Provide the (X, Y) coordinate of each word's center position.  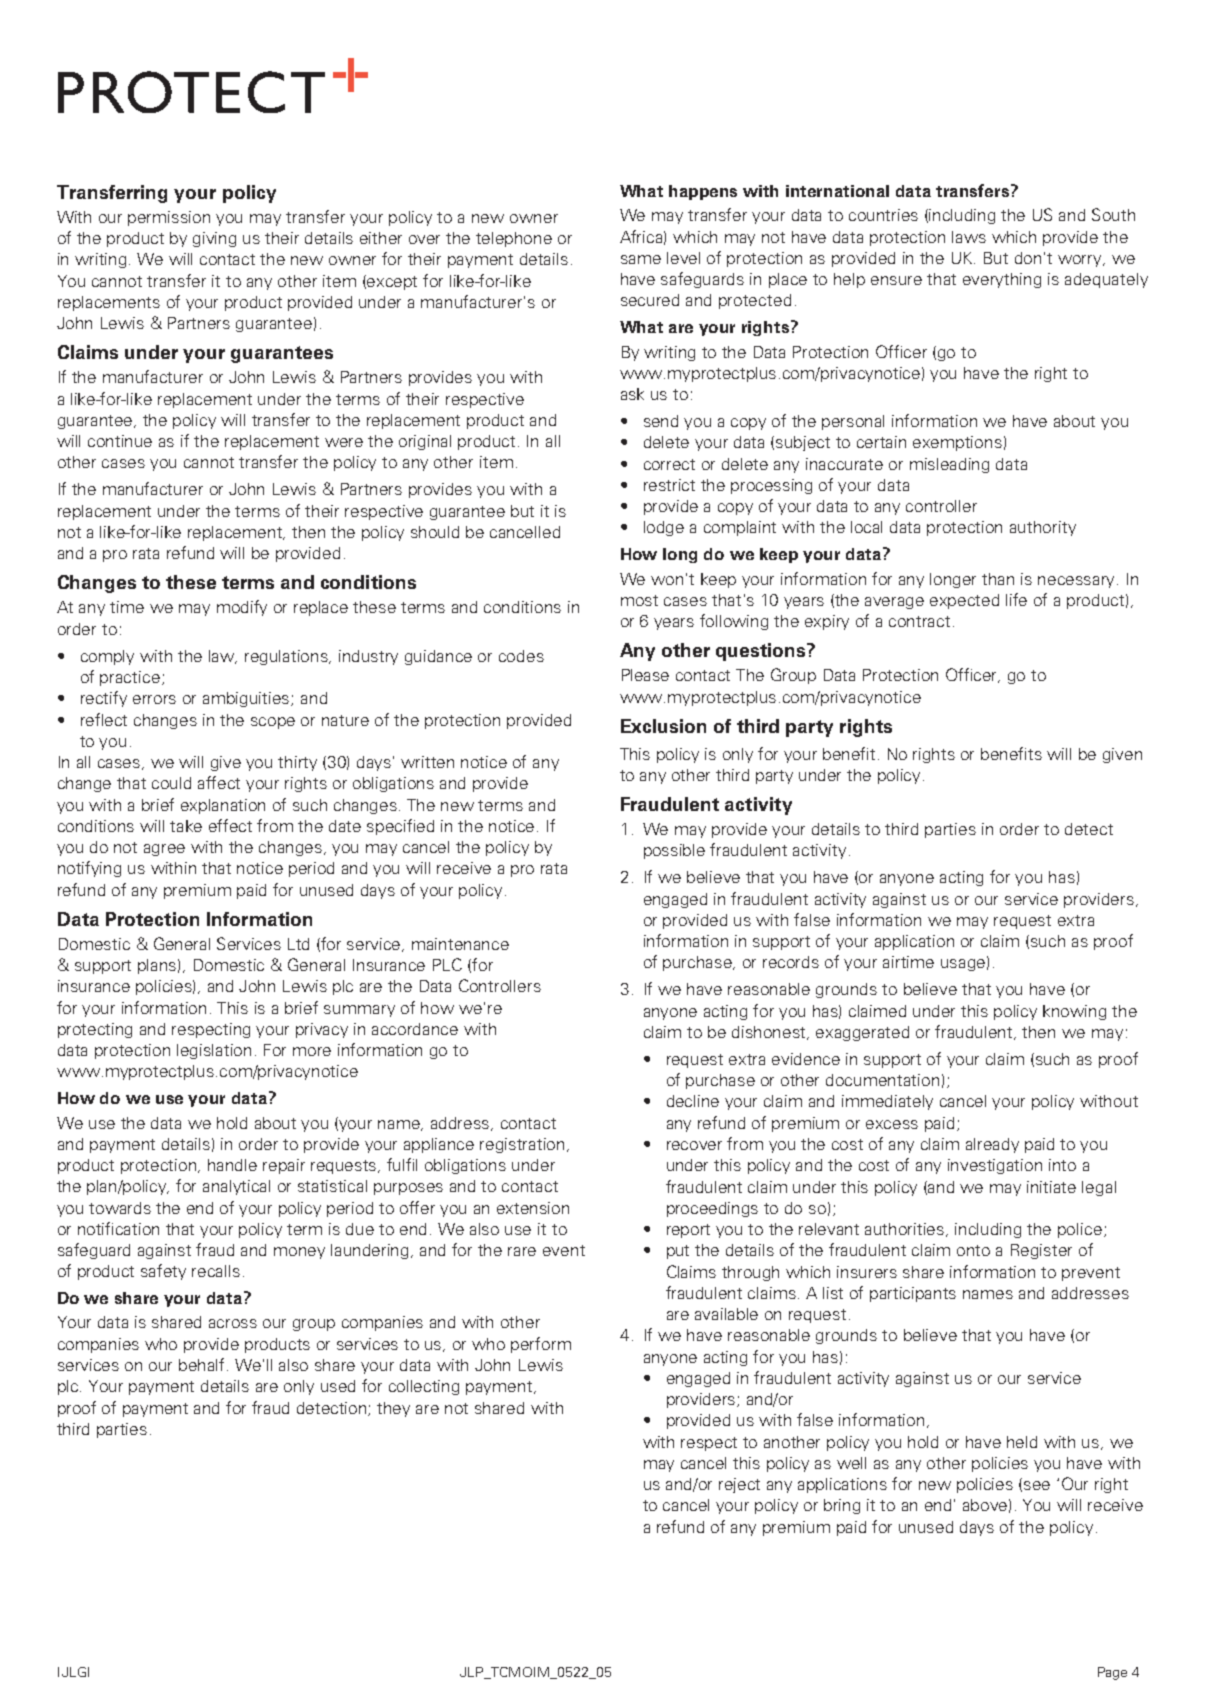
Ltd (298, 944)
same (641, 259)
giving (214, 239)
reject (739, 1485)
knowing (1074, 1012)
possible (674, 851)
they (393, 1409)
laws (969, 237)
